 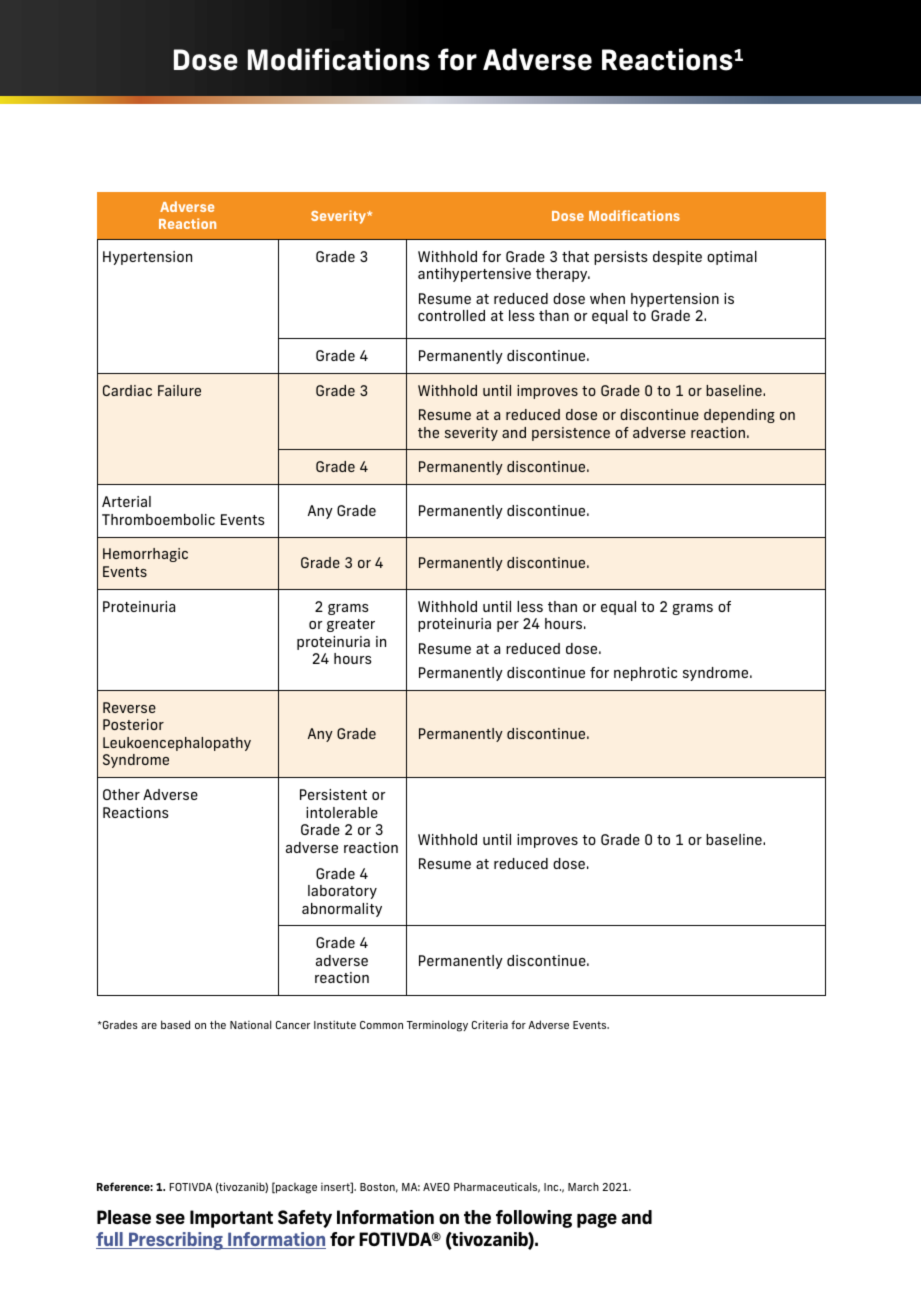 What do you see at coordinates (170, 1219) in the screenshot?
I see `see` at bounding box center [170, 1219].
